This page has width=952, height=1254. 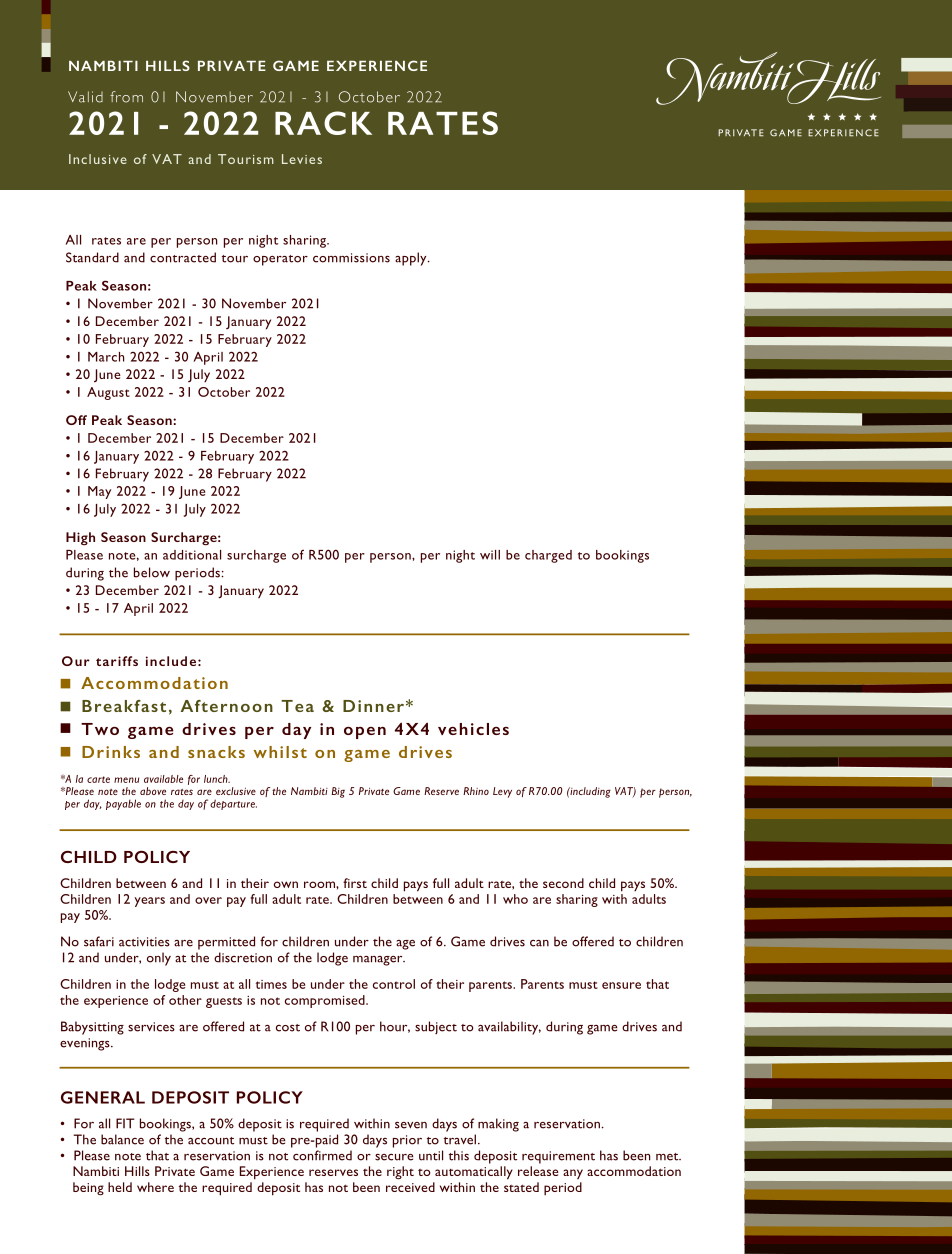 What do you see at coordinates (490, 555) in the page?
I see `will` at bounding box center [490, 555].
